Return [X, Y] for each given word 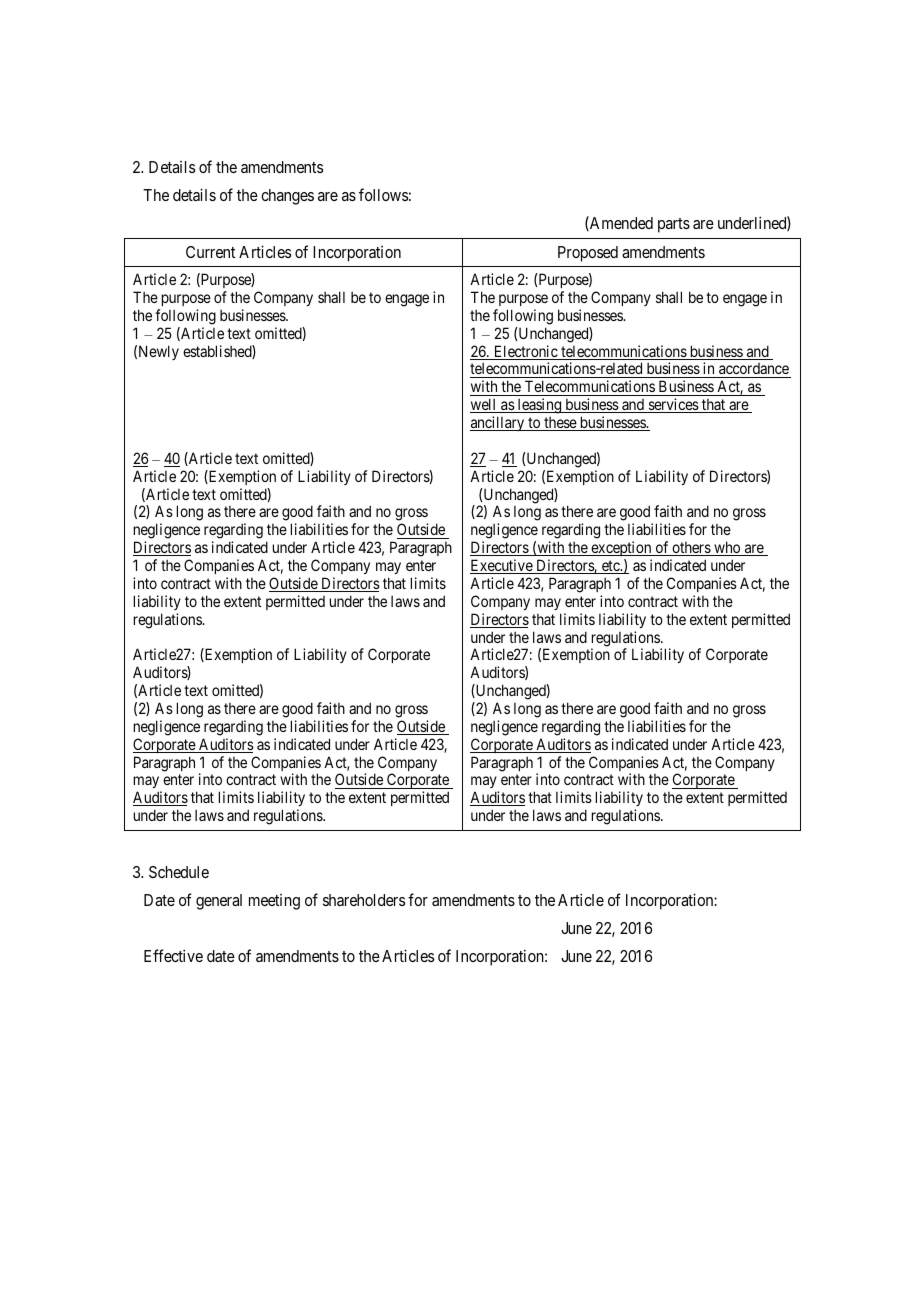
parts [674, 225]
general [219, 902]
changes [287, 197]
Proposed [588, 254]
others [691, 549]
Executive [502, 566]
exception [621, 550]
